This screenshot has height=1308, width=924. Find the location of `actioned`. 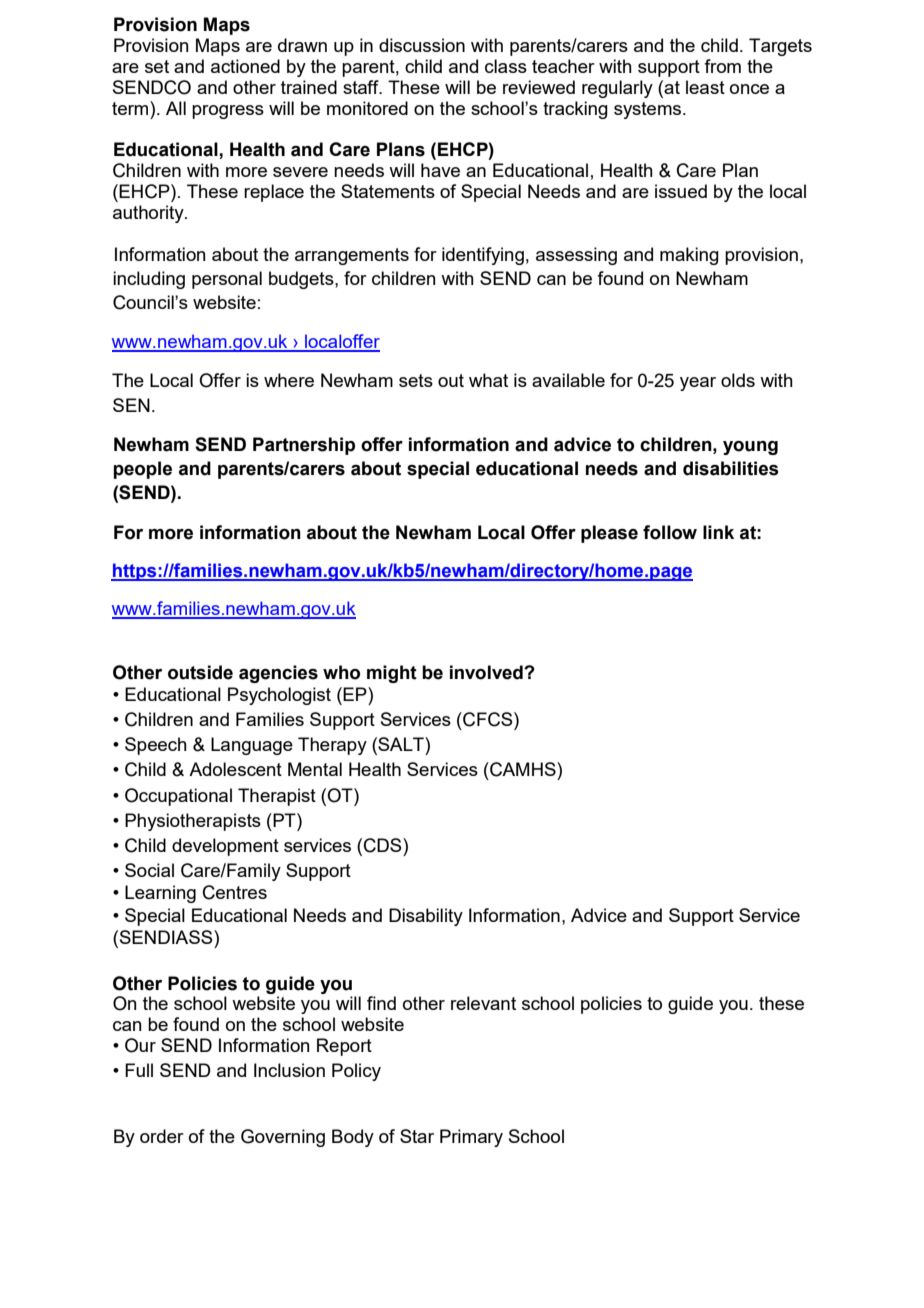

actioned is located at coordinates (245, 66).
